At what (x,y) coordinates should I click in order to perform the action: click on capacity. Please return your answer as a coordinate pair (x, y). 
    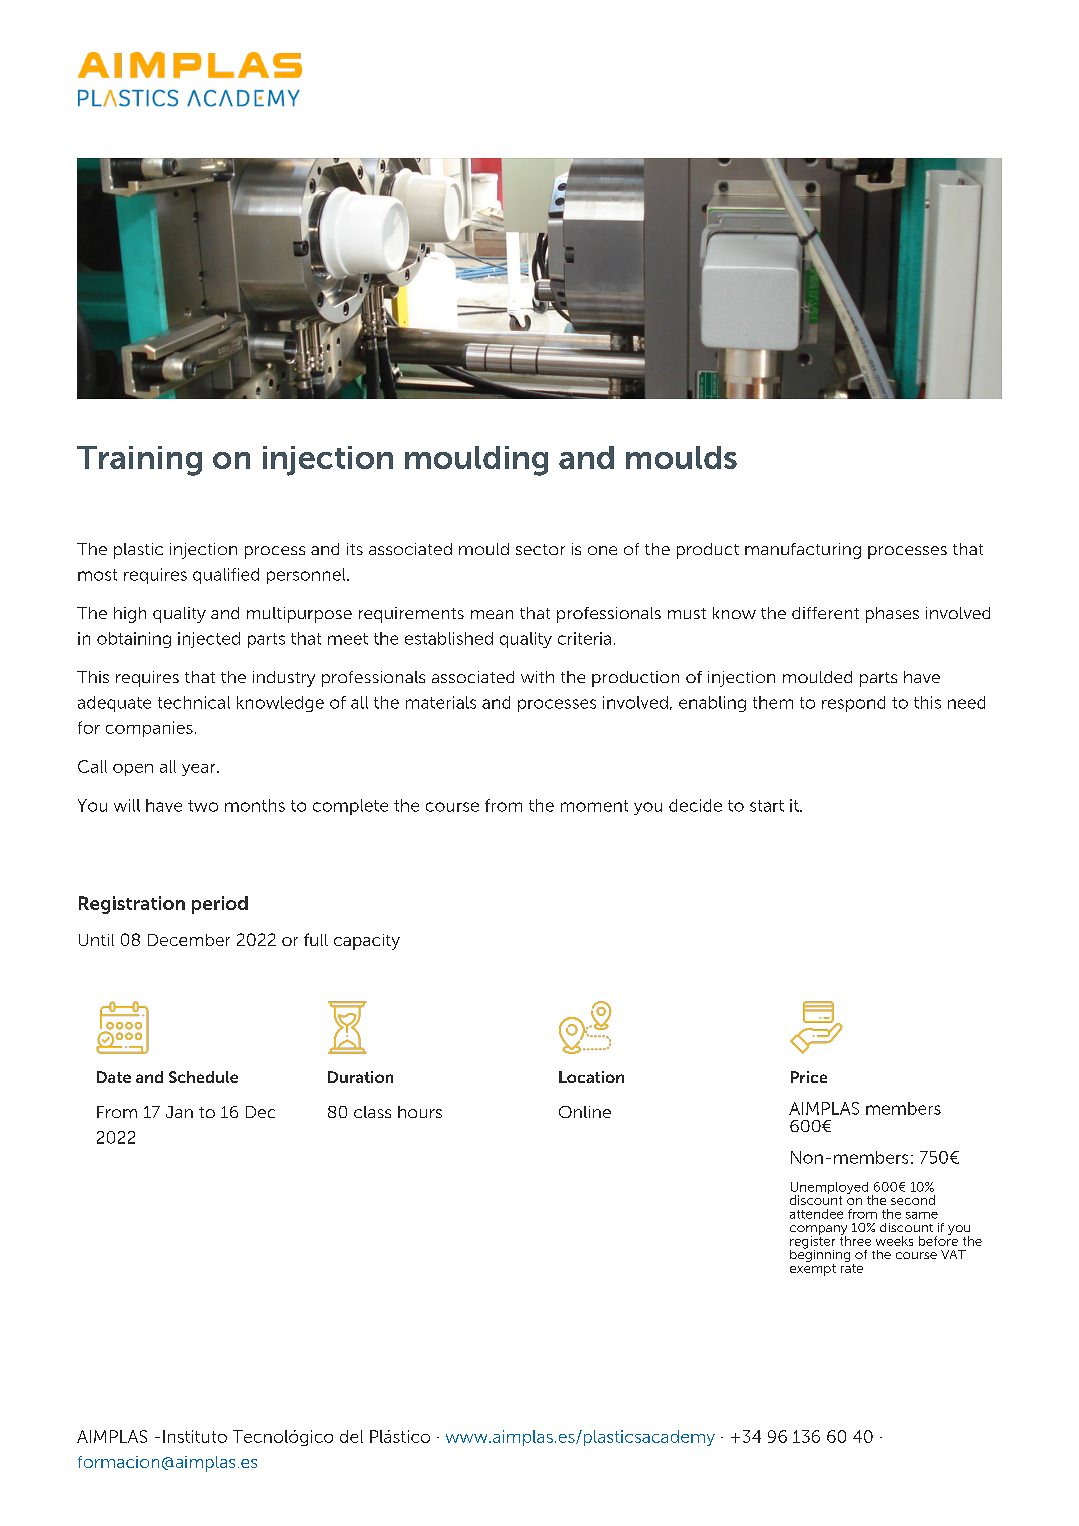
    Looking at the image, I should click on (367, 942).
